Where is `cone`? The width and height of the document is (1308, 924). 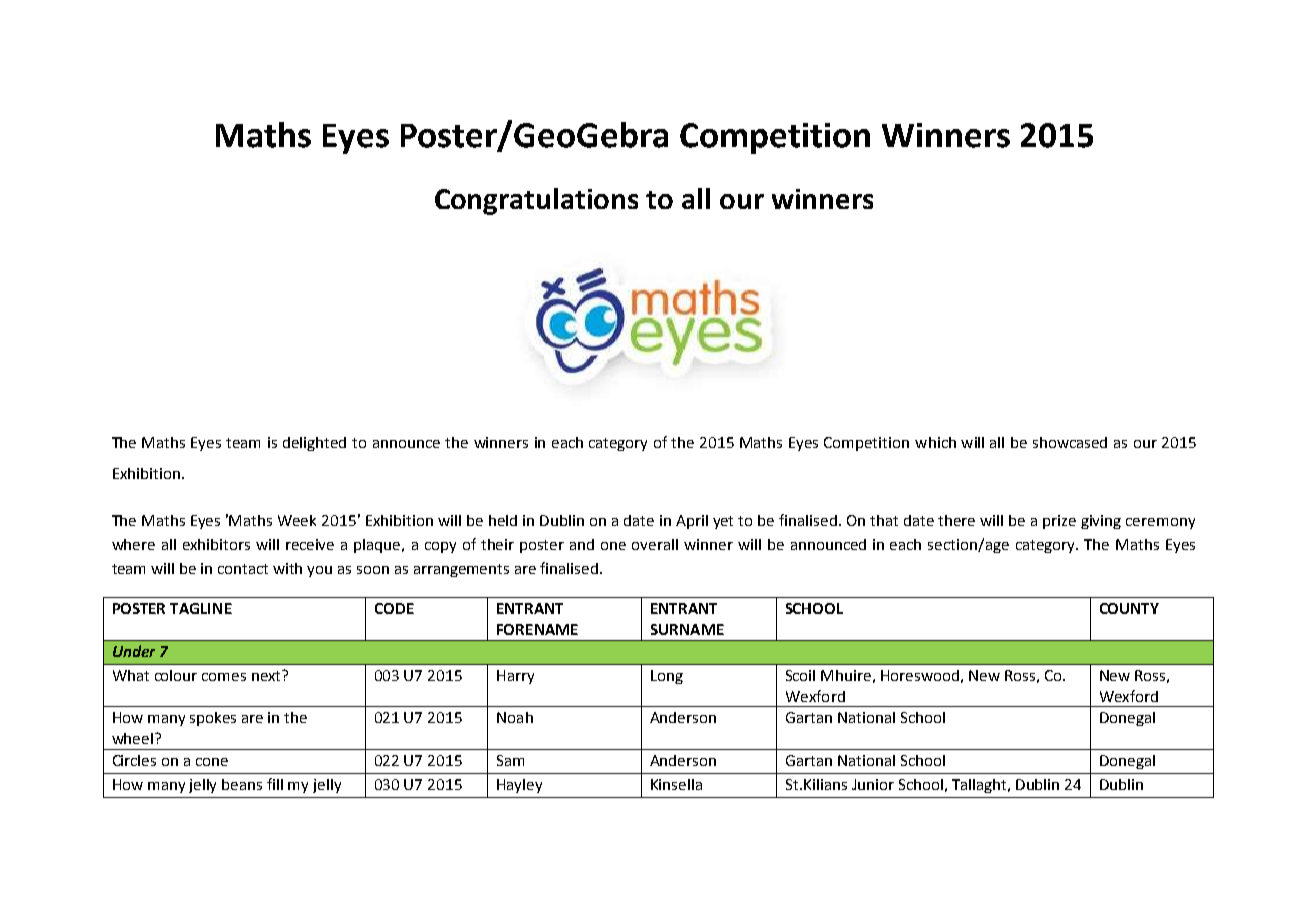 cone is located at coordinates (212, 762).
